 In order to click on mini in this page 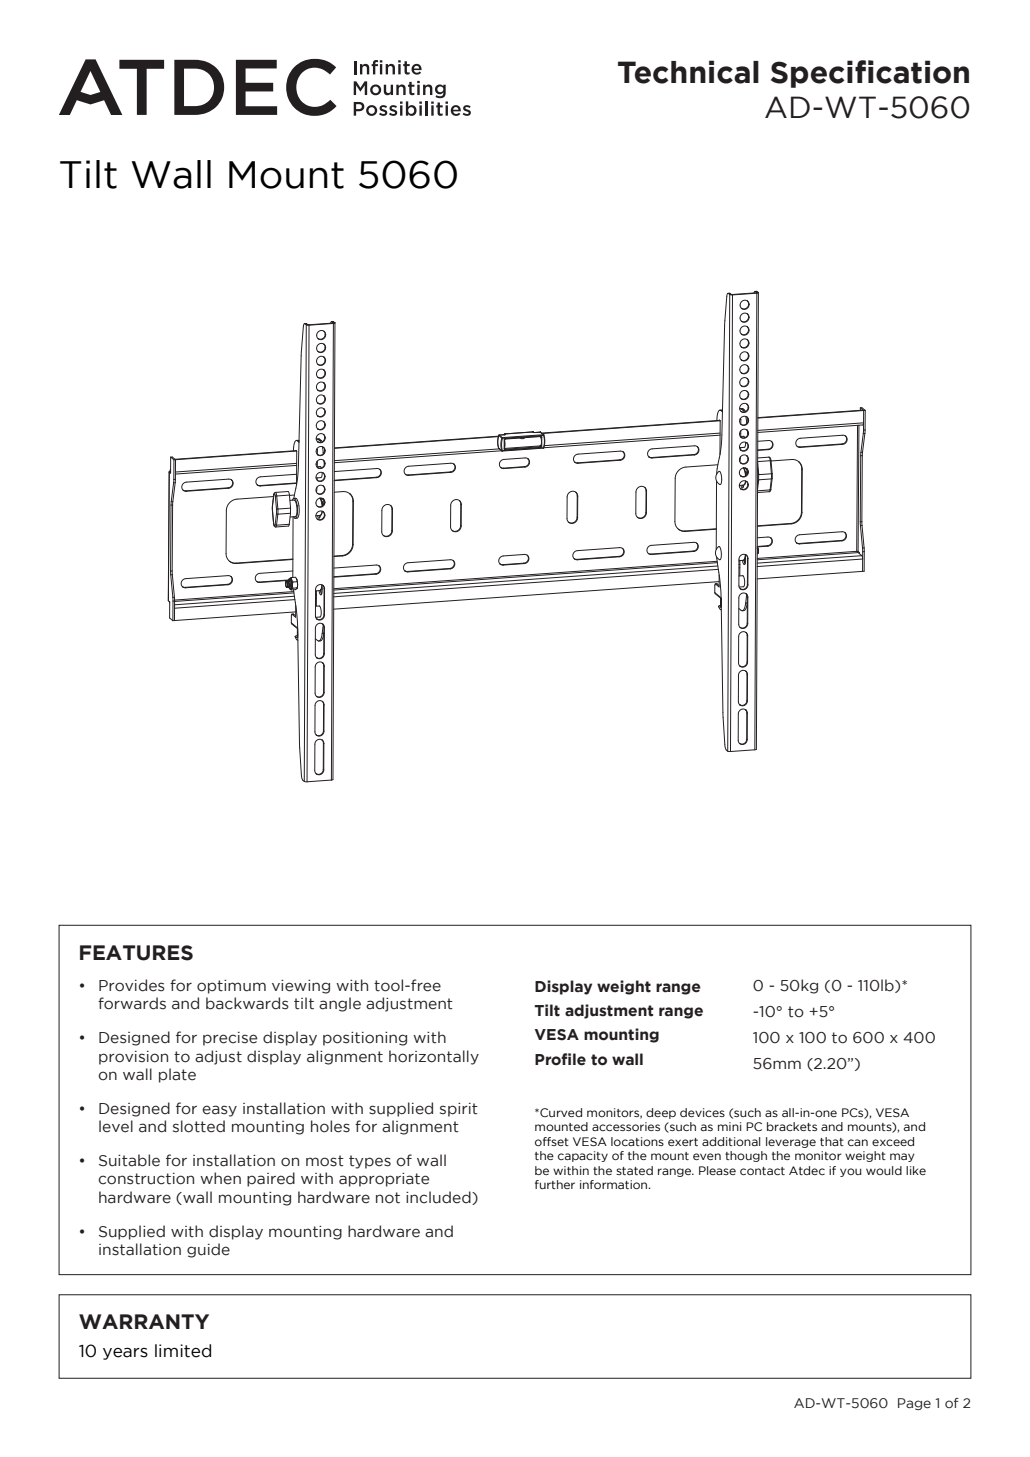, I will do `click(729, 1126)`.
